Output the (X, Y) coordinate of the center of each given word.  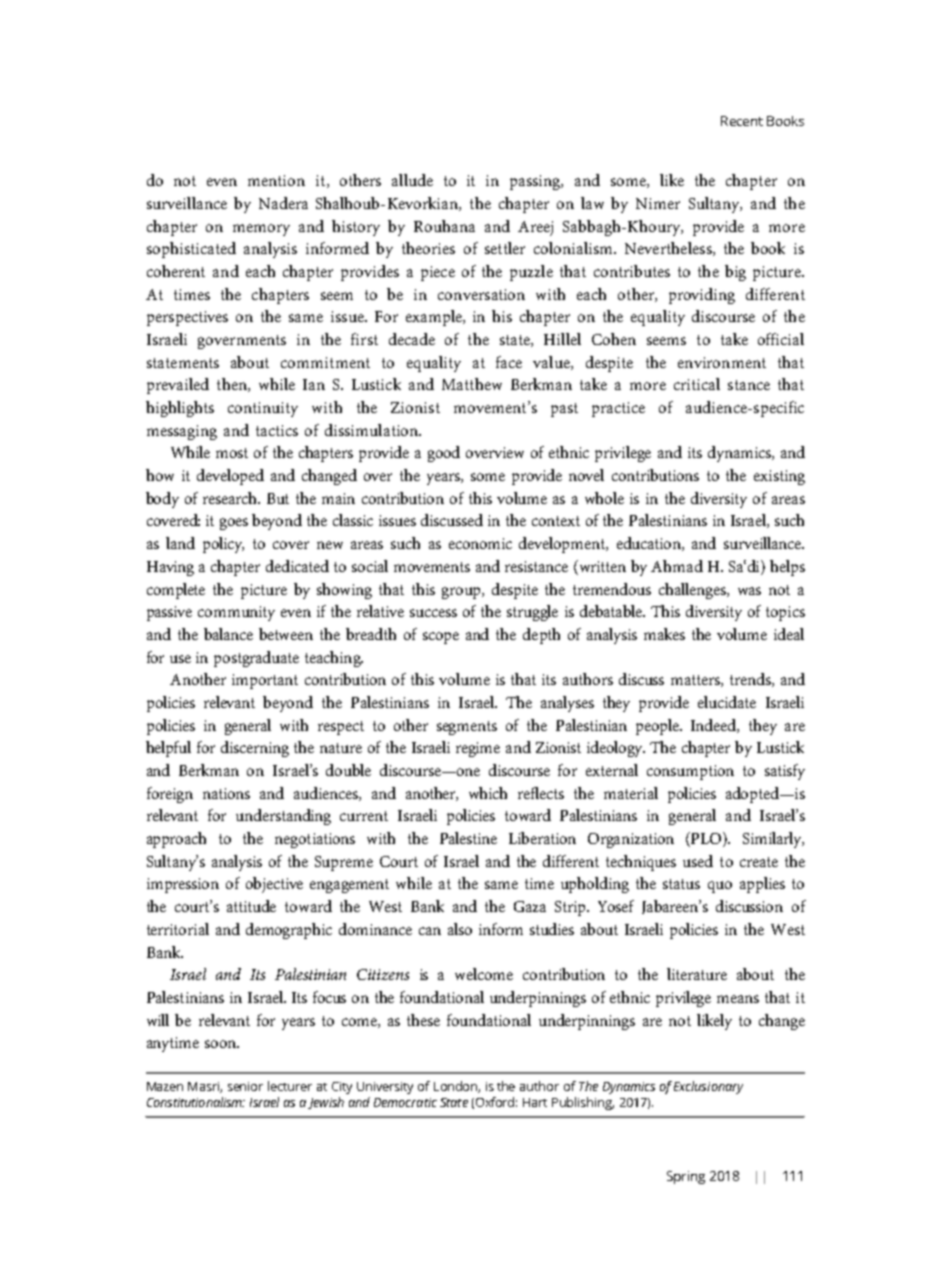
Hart (535, 1102)
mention (276, 180)
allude (412, 180)
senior (245, 1086)
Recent (742, 121)
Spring (686, 1177)
